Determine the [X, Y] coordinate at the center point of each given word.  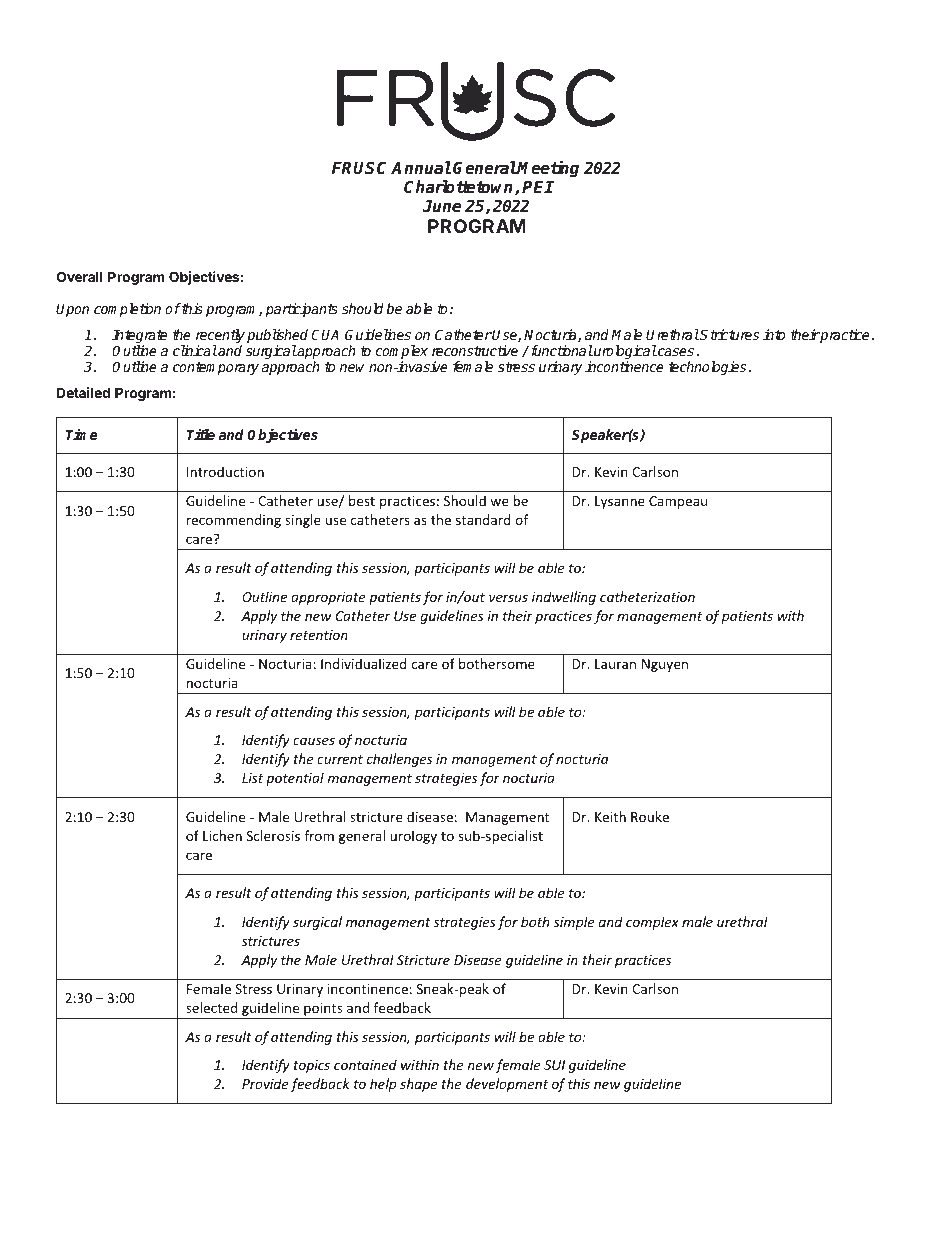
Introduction [225, 471]
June [441, 206]
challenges [399, 760]
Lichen [222, 835]
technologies [709, 368]
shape [418, 1085]
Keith [610, 816]
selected [211, 1007]
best [362, 500]
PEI [537, 187]
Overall [79, 276]
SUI [554, 1065]
